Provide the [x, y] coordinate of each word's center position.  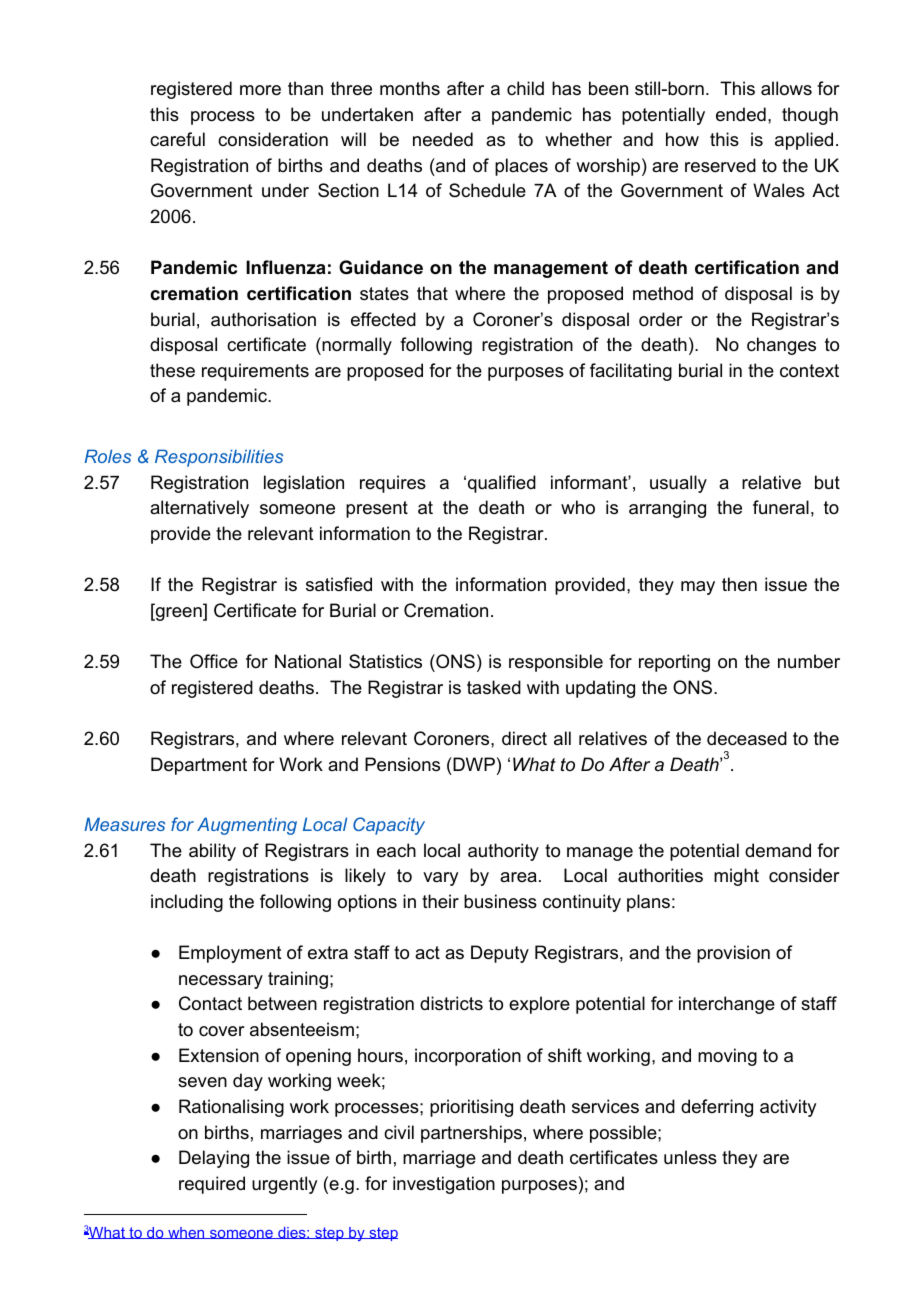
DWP [473, 764]
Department [199, 766]
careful [177, 139]
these [172, 370]
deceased [747, 738]
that [432, 293]
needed [443, 139]
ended [741, 114]
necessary [221, 982]
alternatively [199, 509]
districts [451, 1003]
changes [781, 346]
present [377, 509]
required [212, 1185]
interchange [727, 1005]
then [739, 584]
